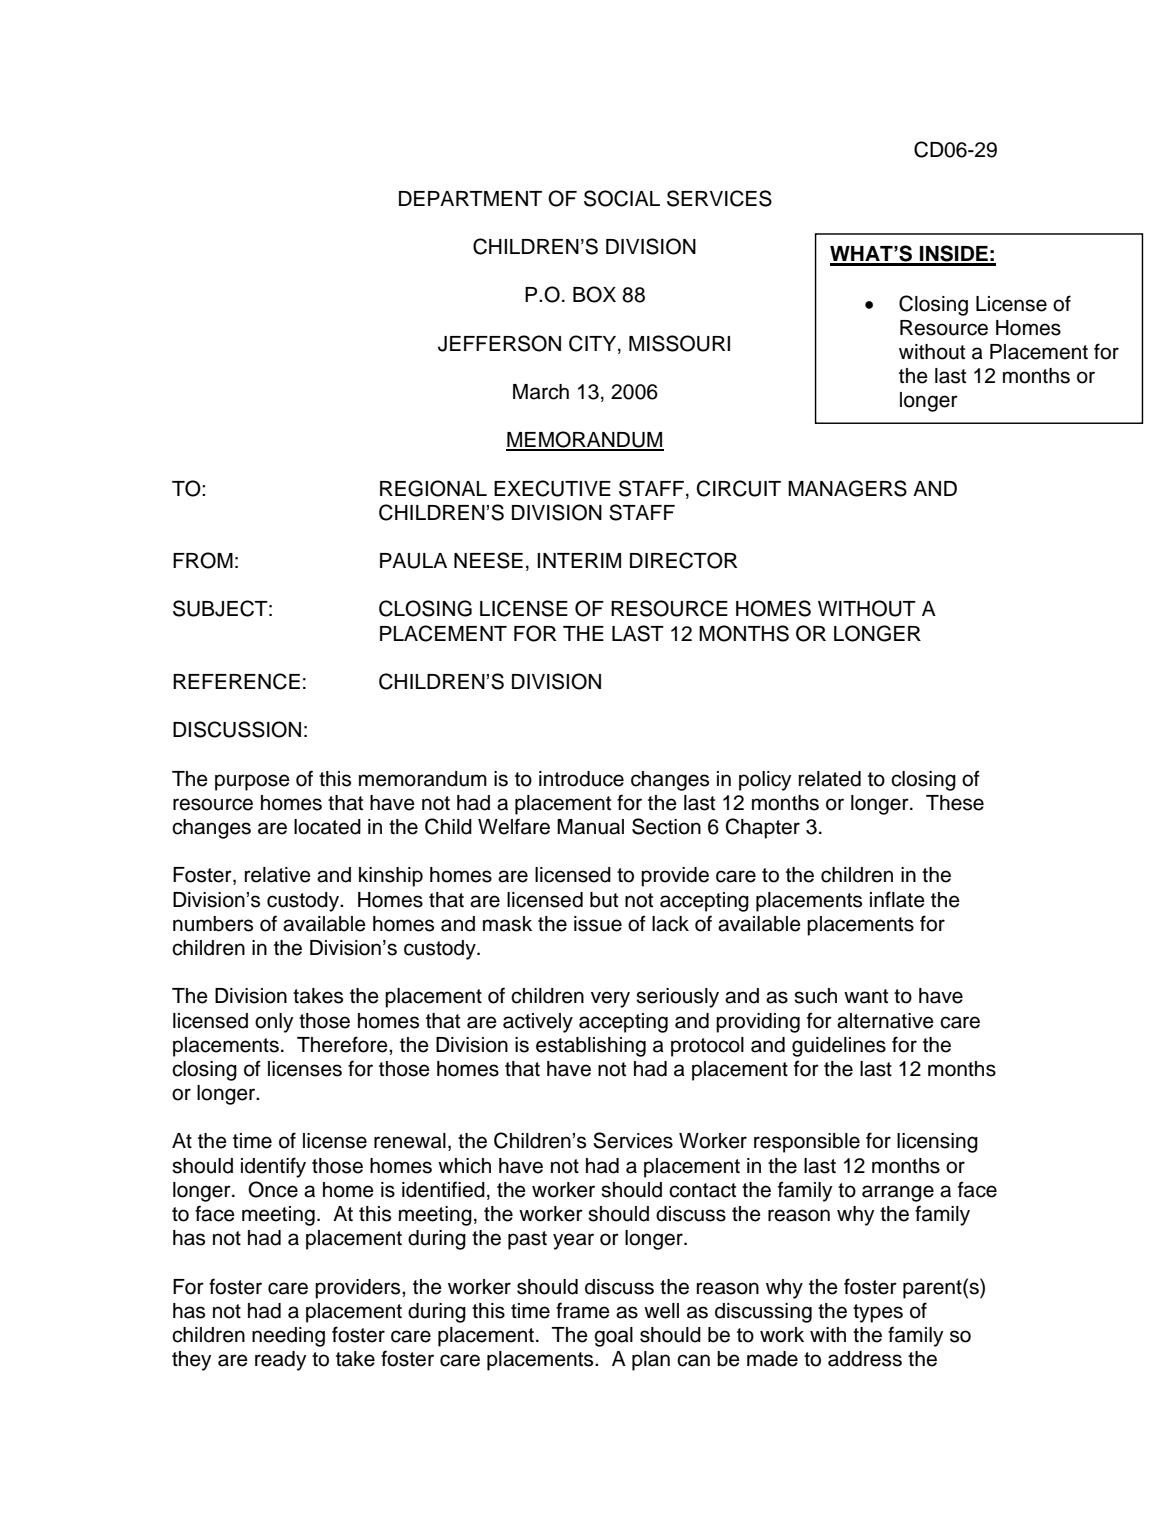  Describe the element at coordinates (830, 779) in the screenshot. I see `related` at that location.
